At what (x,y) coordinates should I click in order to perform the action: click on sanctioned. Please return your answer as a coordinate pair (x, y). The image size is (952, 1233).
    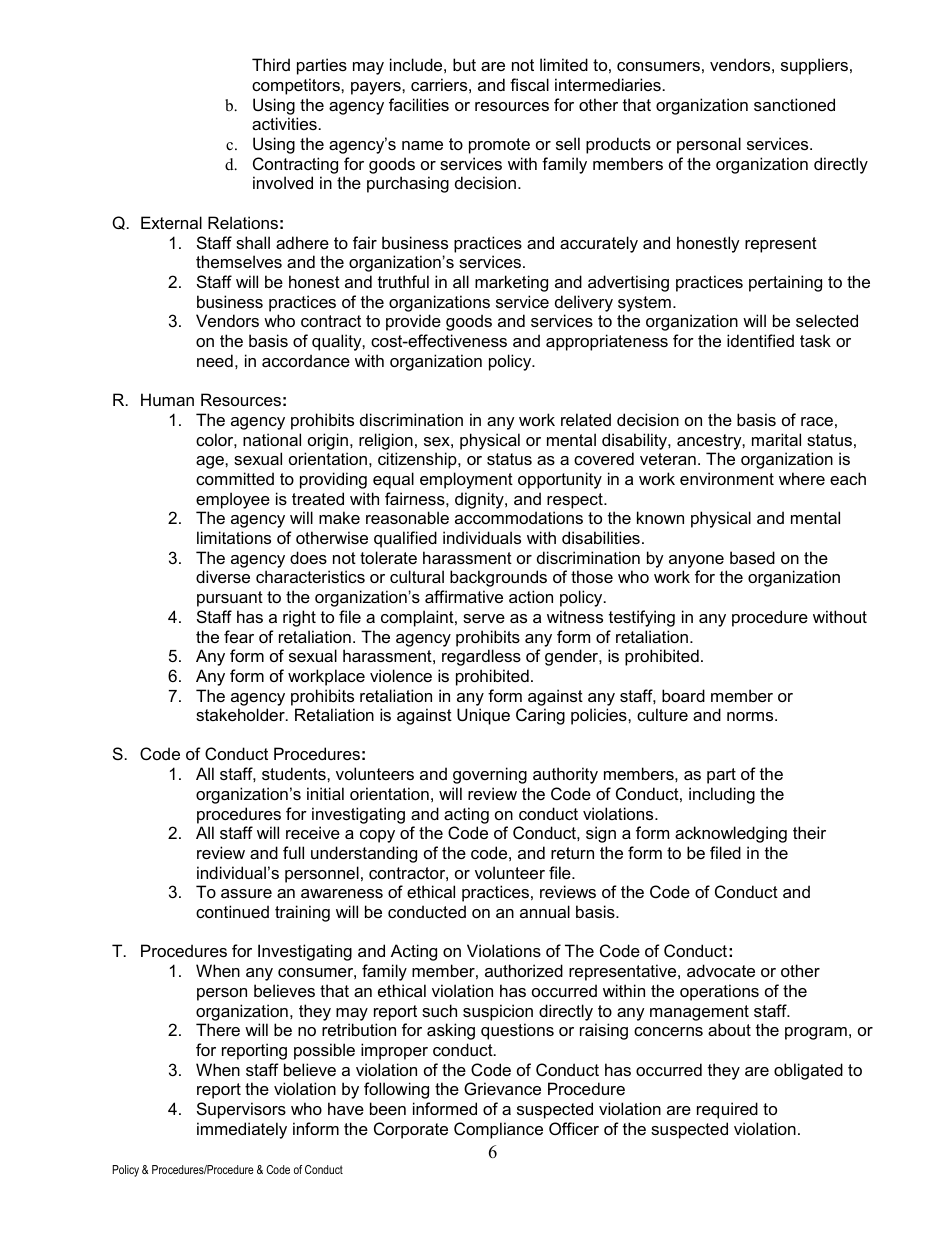
    Looking at the image, I should click on (794, 104).
